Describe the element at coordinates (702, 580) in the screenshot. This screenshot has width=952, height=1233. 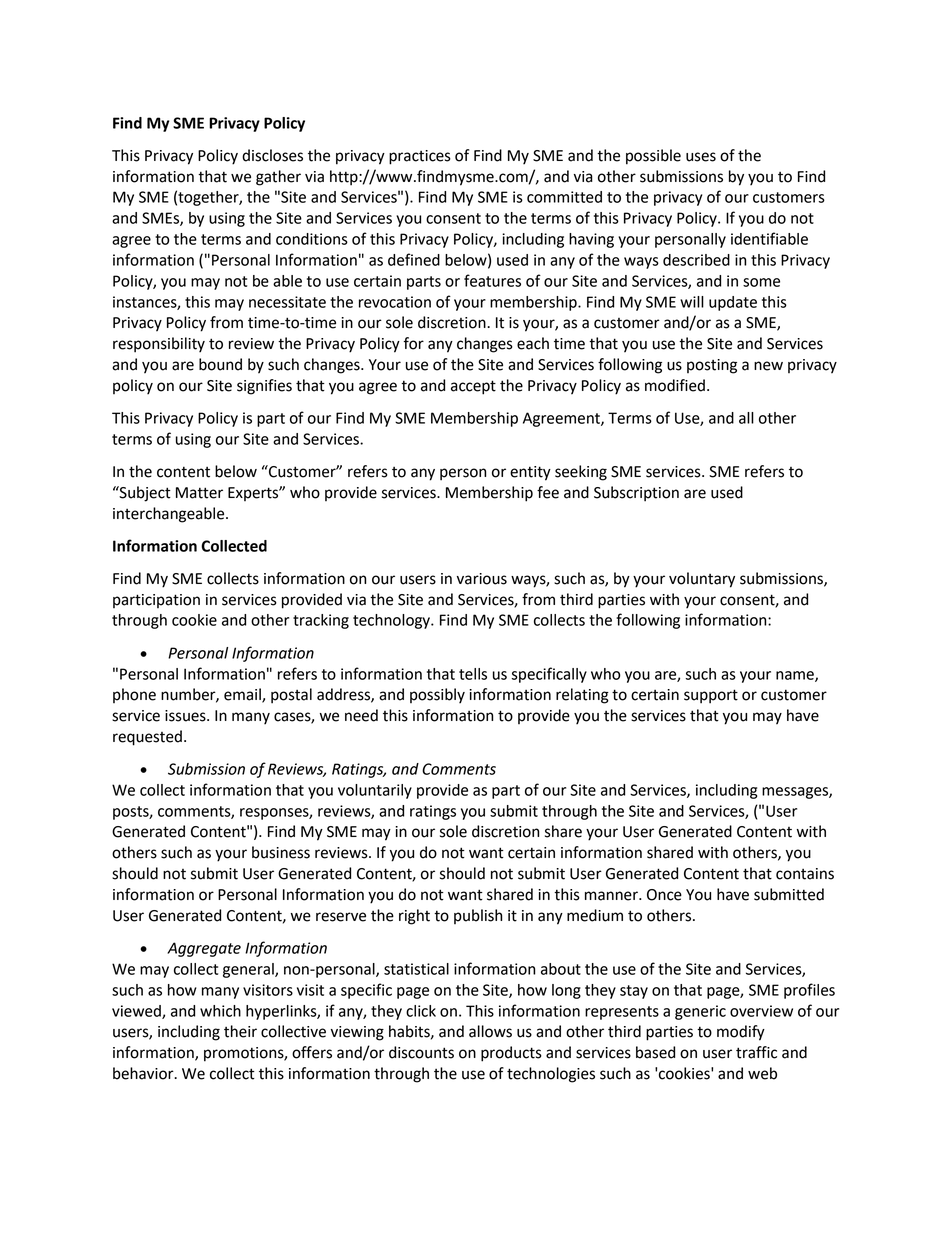
I see `voluntary` at that location.
